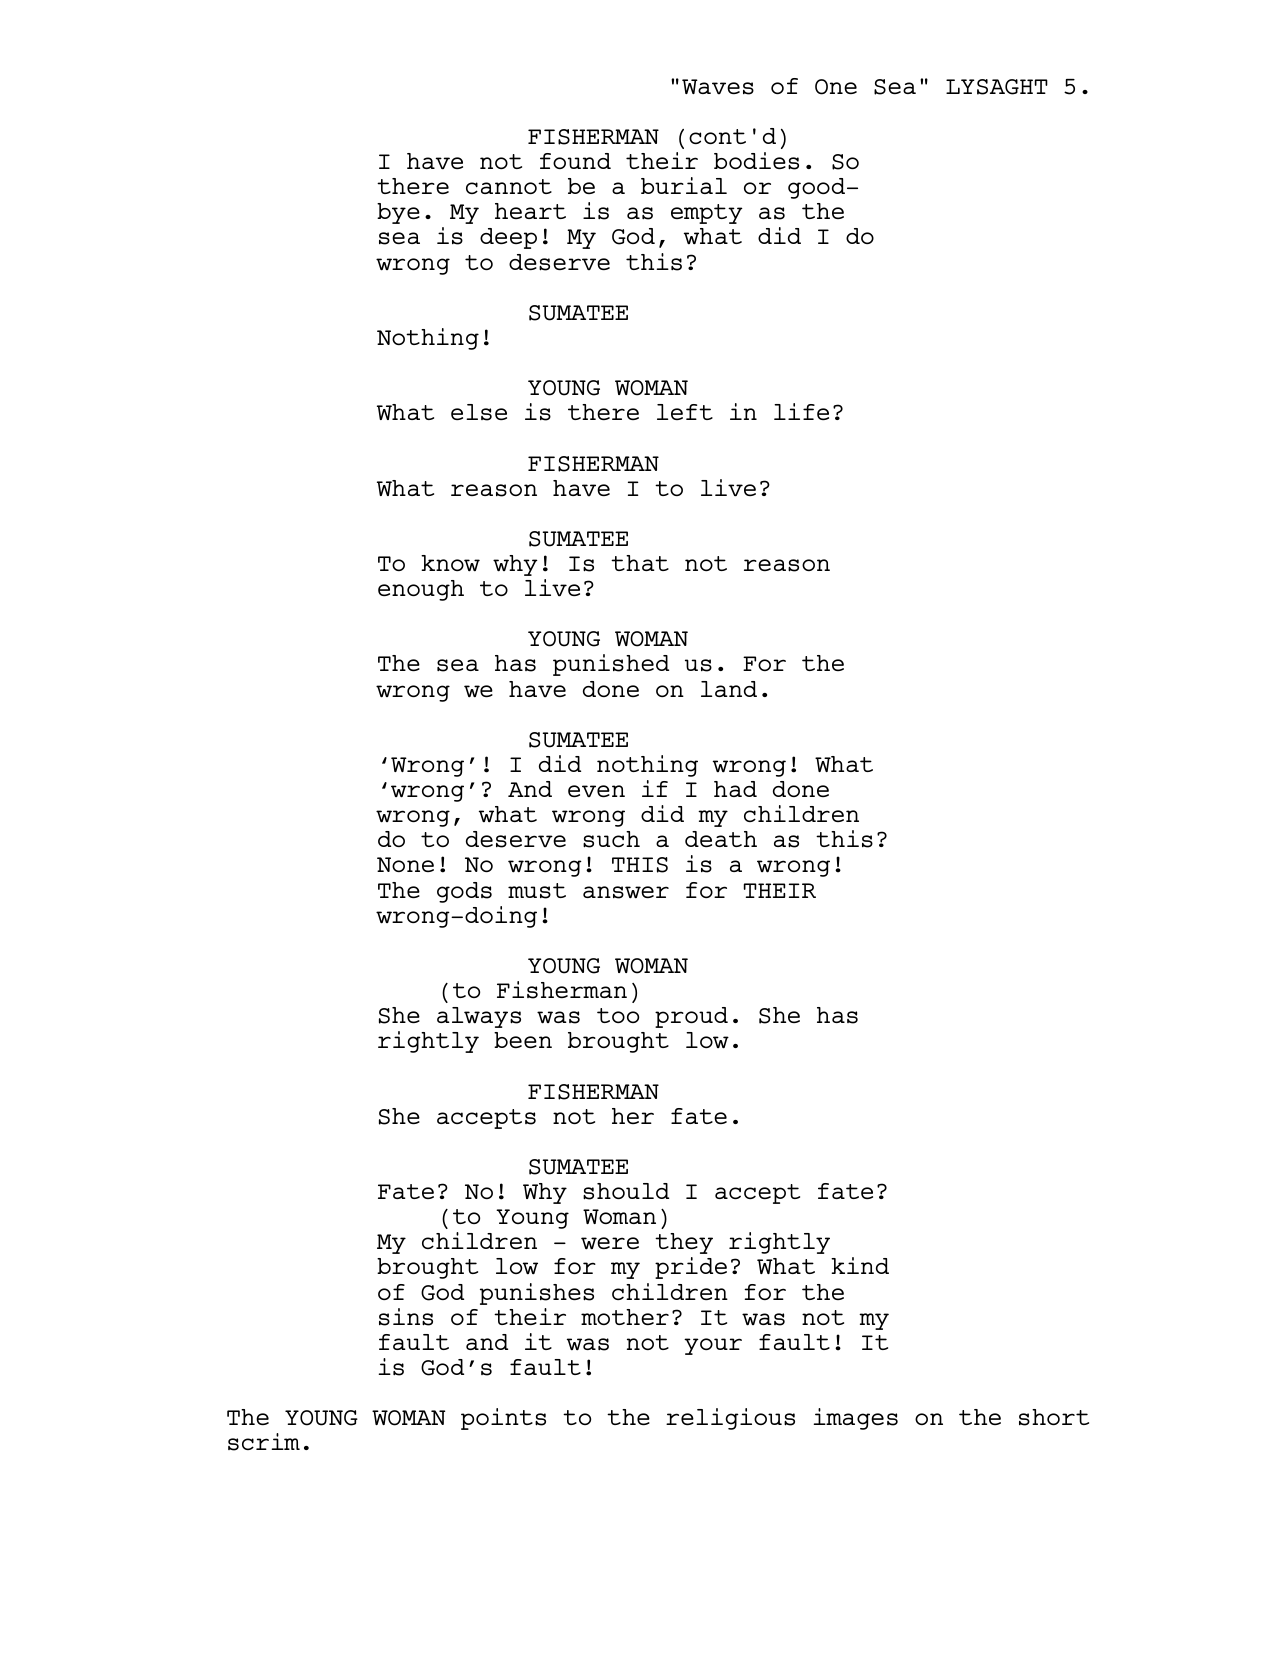 This image has width=1281, height=1658. I want to click on points, so click(503, 1419).
